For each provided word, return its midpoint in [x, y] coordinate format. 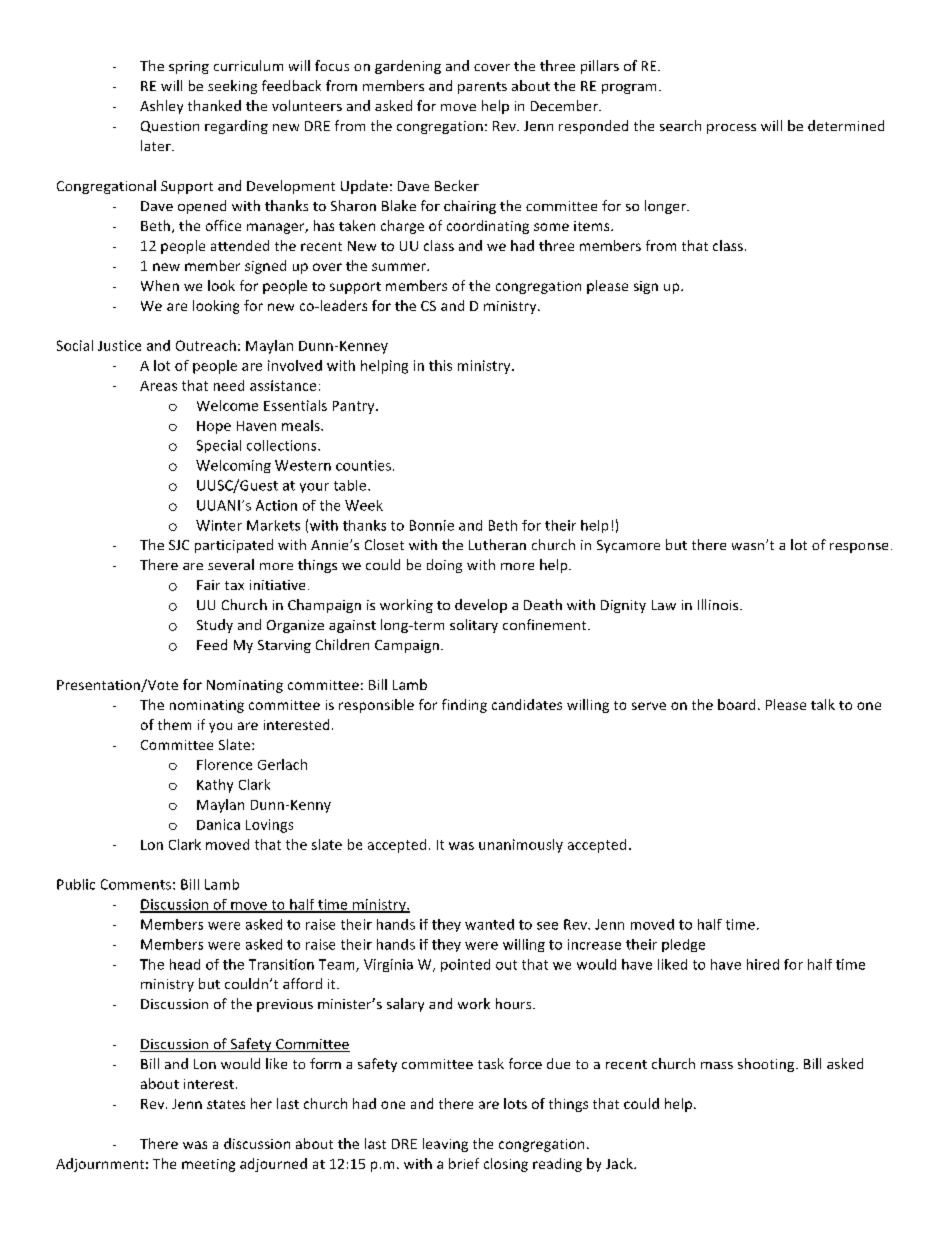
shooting [767, 1065]
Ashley [161, 107]
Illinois [719, 604]
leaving [445, 1145]
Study [215, 626]
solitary [474, 626]
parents [482, 88]
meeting [208, 1165]
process [731, 129]
